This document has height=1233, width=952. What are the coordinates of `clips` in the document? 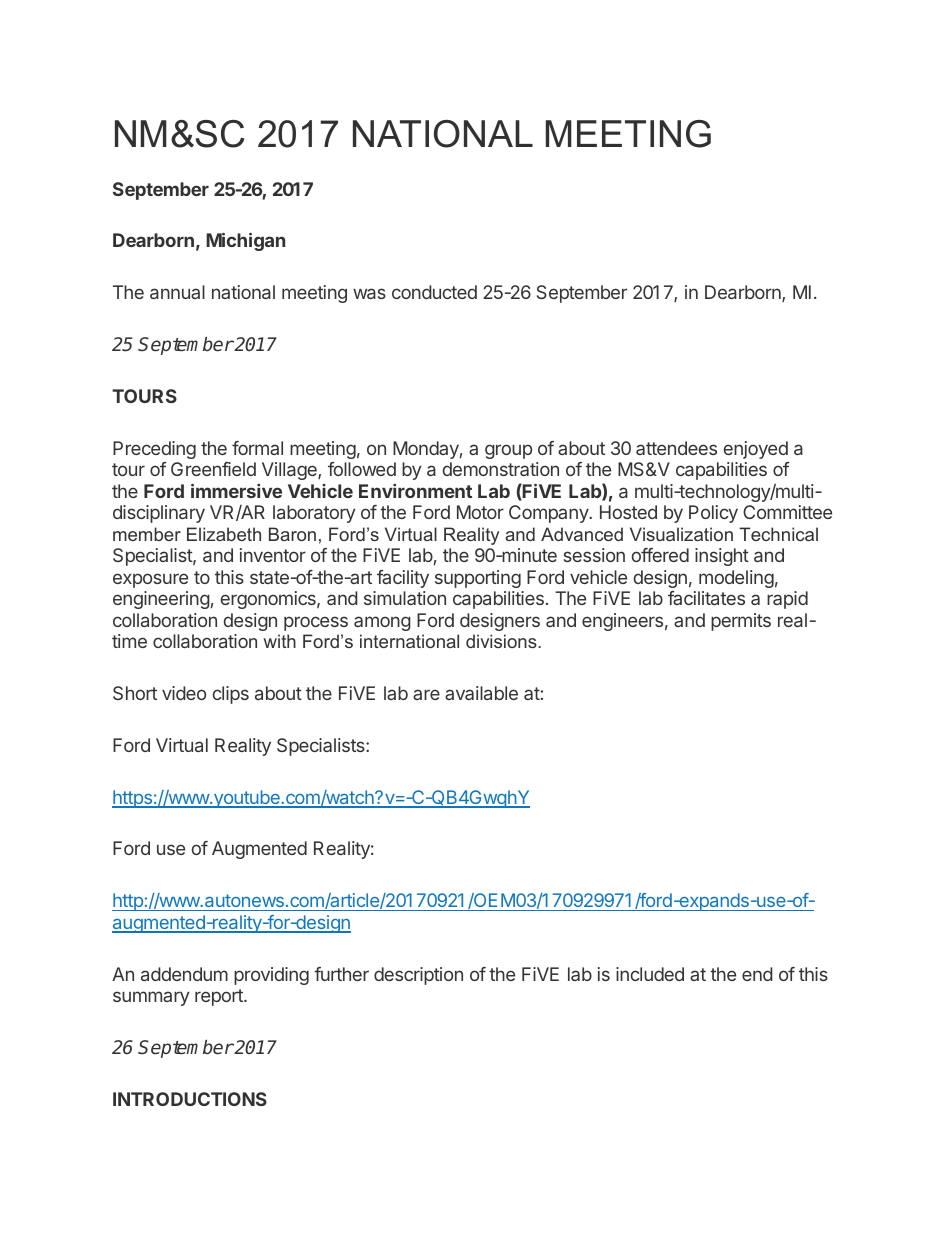 It's located at (231, 695).
